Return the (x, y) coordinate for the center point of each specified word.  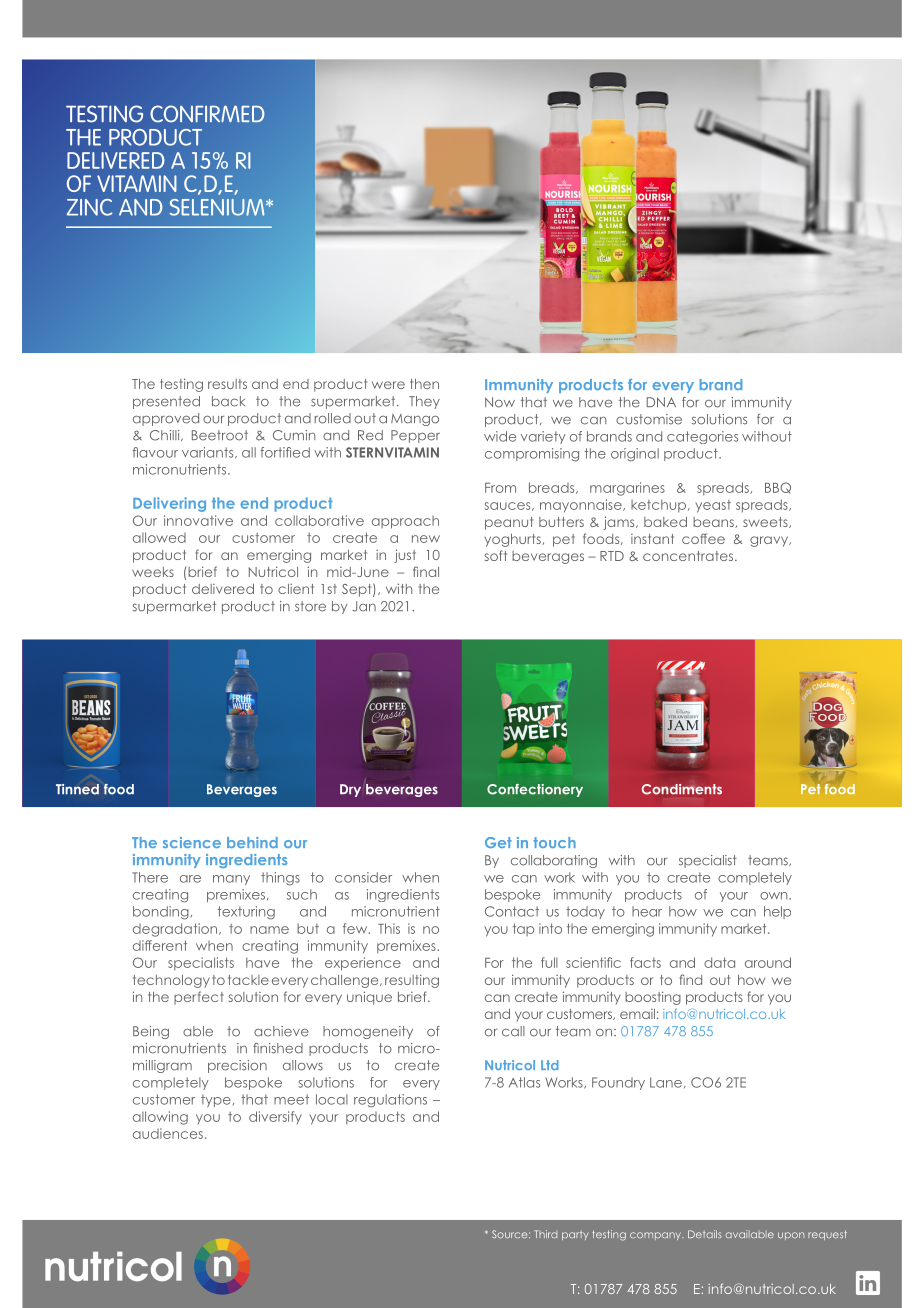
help (777, 912)
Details (705, 1234)
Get (498, 842)
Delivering (169, 504)
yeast (713, 506)
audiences (168, 1133)
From (500, 488)
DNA (661, 402)
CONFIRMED (207, 114)
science (192, 842)
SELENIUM (218, 207)
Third (545, 1234)
